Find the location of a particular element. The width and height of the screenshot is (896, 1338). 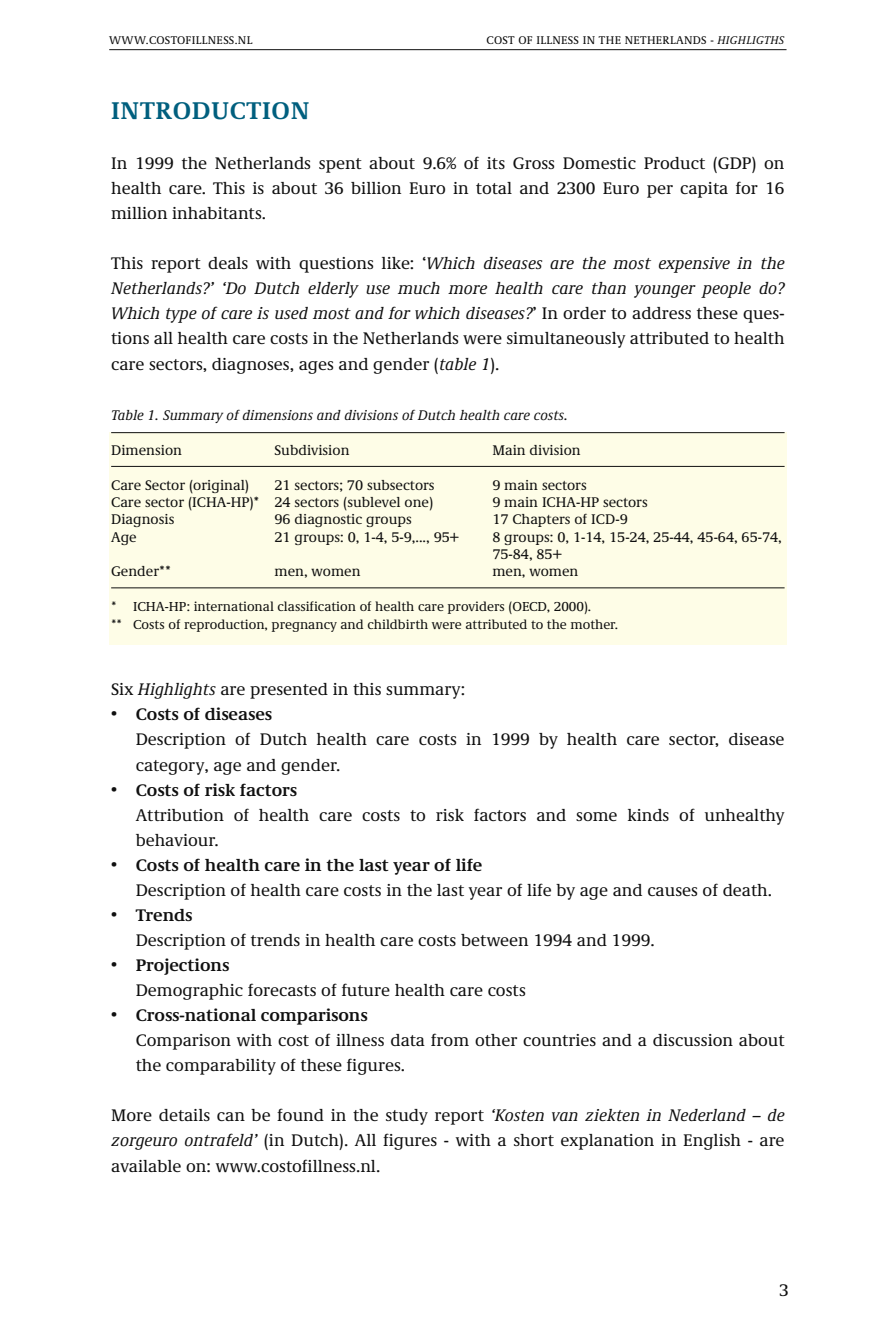

its is located at coordinates (496, 163).
